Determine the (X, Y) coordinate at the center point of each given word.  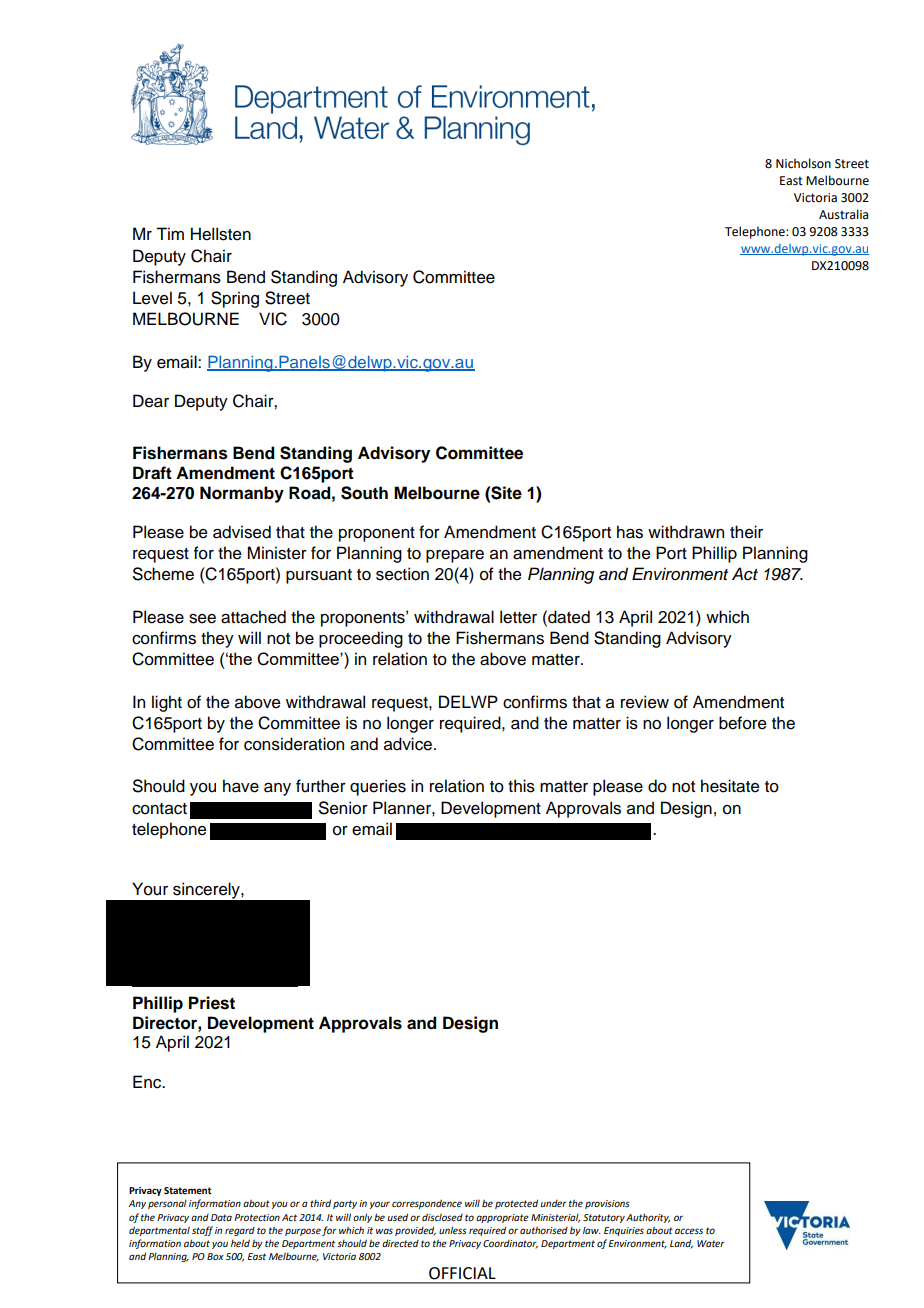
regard (240, 1231)
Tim (170, 233)
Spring (235, 299)
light (167, 703)
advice (409, 744)
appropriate (502, 1218)
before (743, 723)
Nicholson (803, 163)
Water (711, 1243)
